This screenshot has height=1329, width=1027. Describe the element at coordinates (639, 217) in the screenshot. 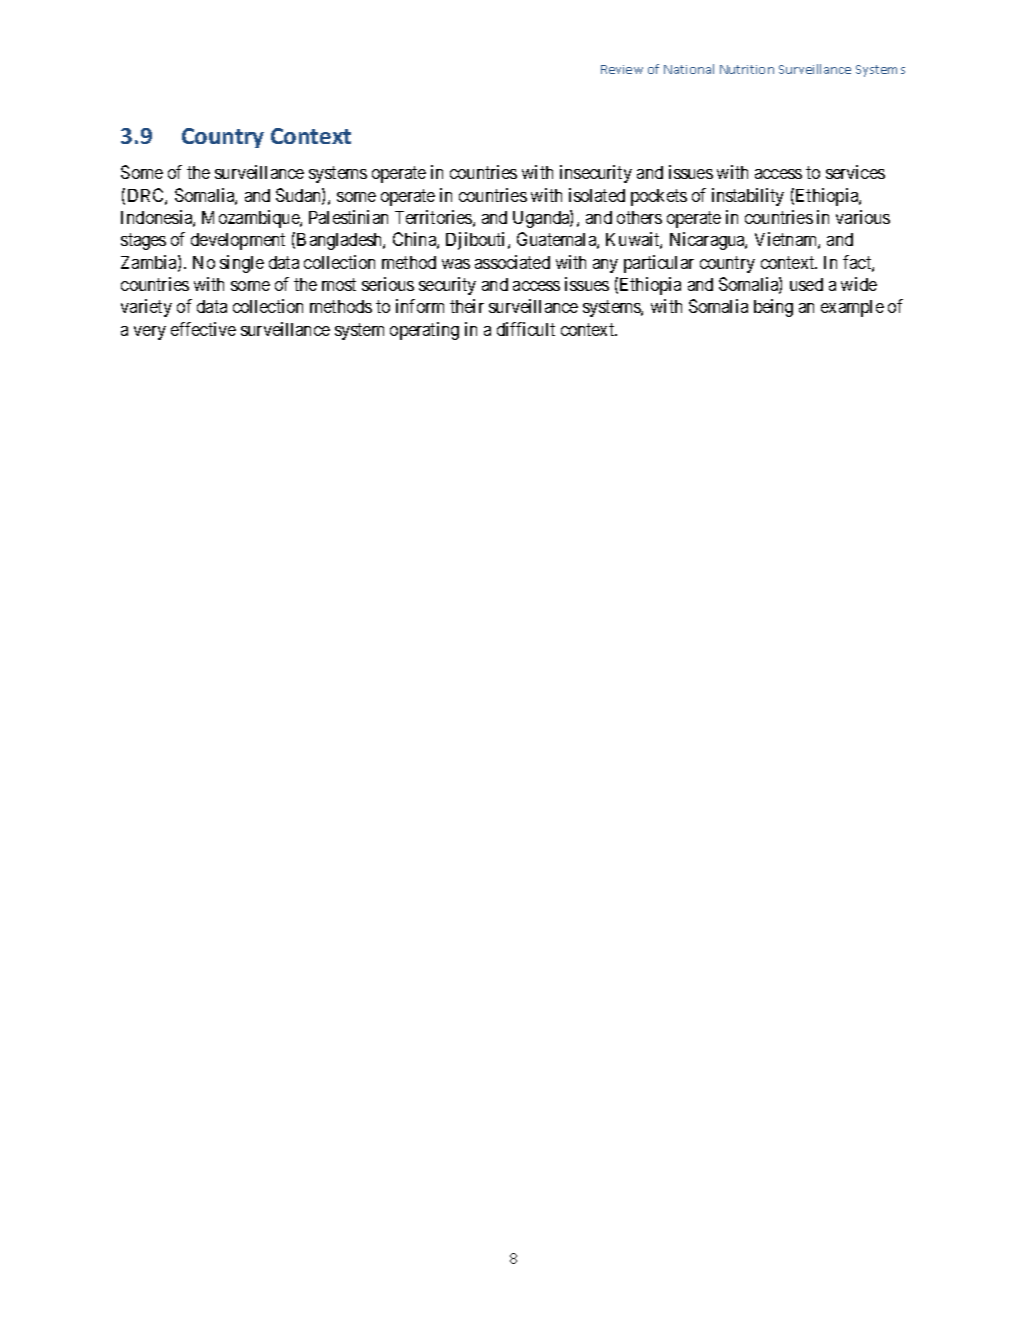

I see `others` at that location.
